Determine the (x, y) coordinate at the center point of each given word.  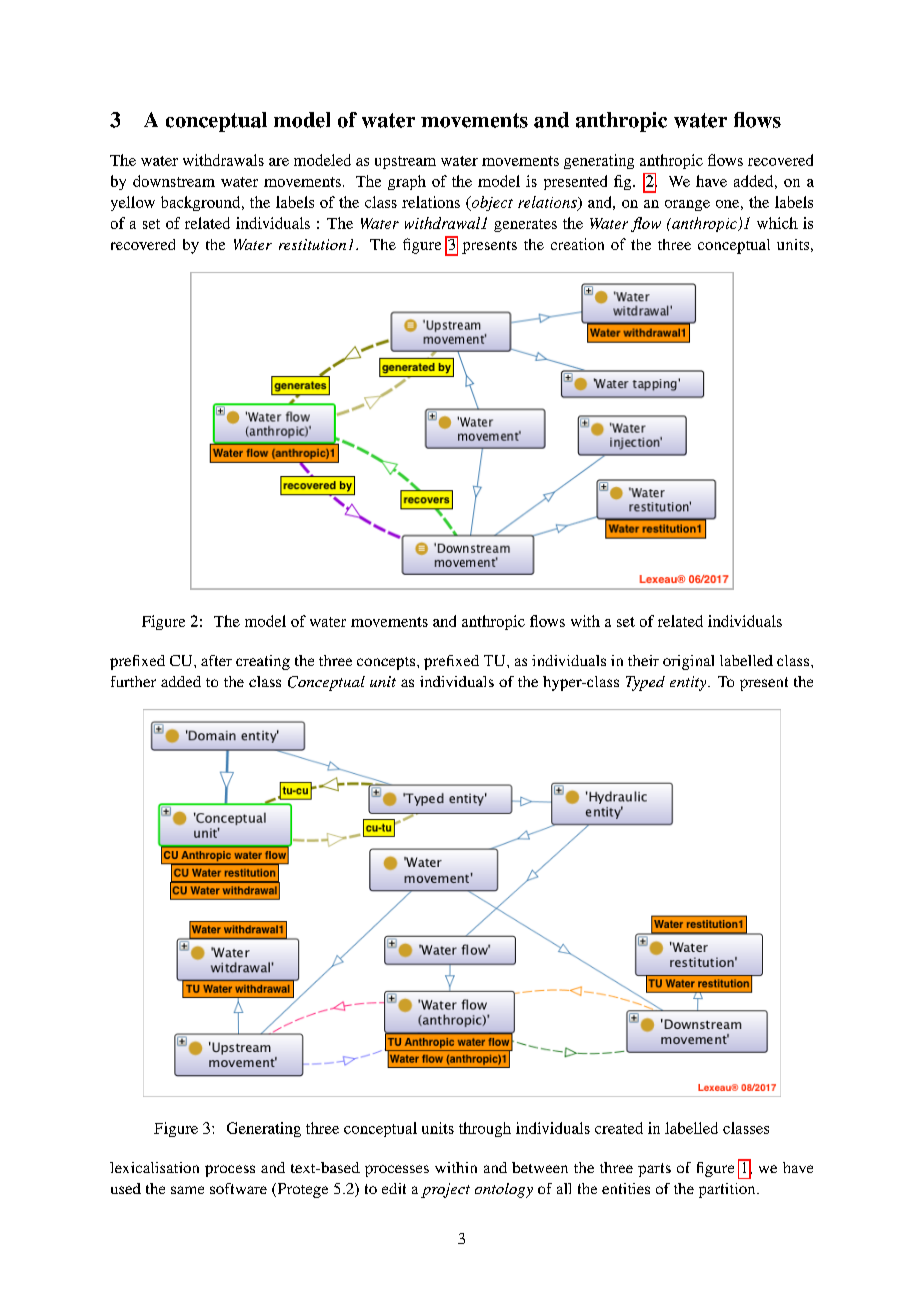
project (445, 1190)
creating (263, 662)
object (491, 203)
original (688, 662)
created (619, 1128)
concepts (387, 663)
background (202, 203)
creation (577, 244)
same (187, 1190)
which (777, 223)
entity (689, 683)
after (216, 660)
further (133, 681)
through (485, 1129)
